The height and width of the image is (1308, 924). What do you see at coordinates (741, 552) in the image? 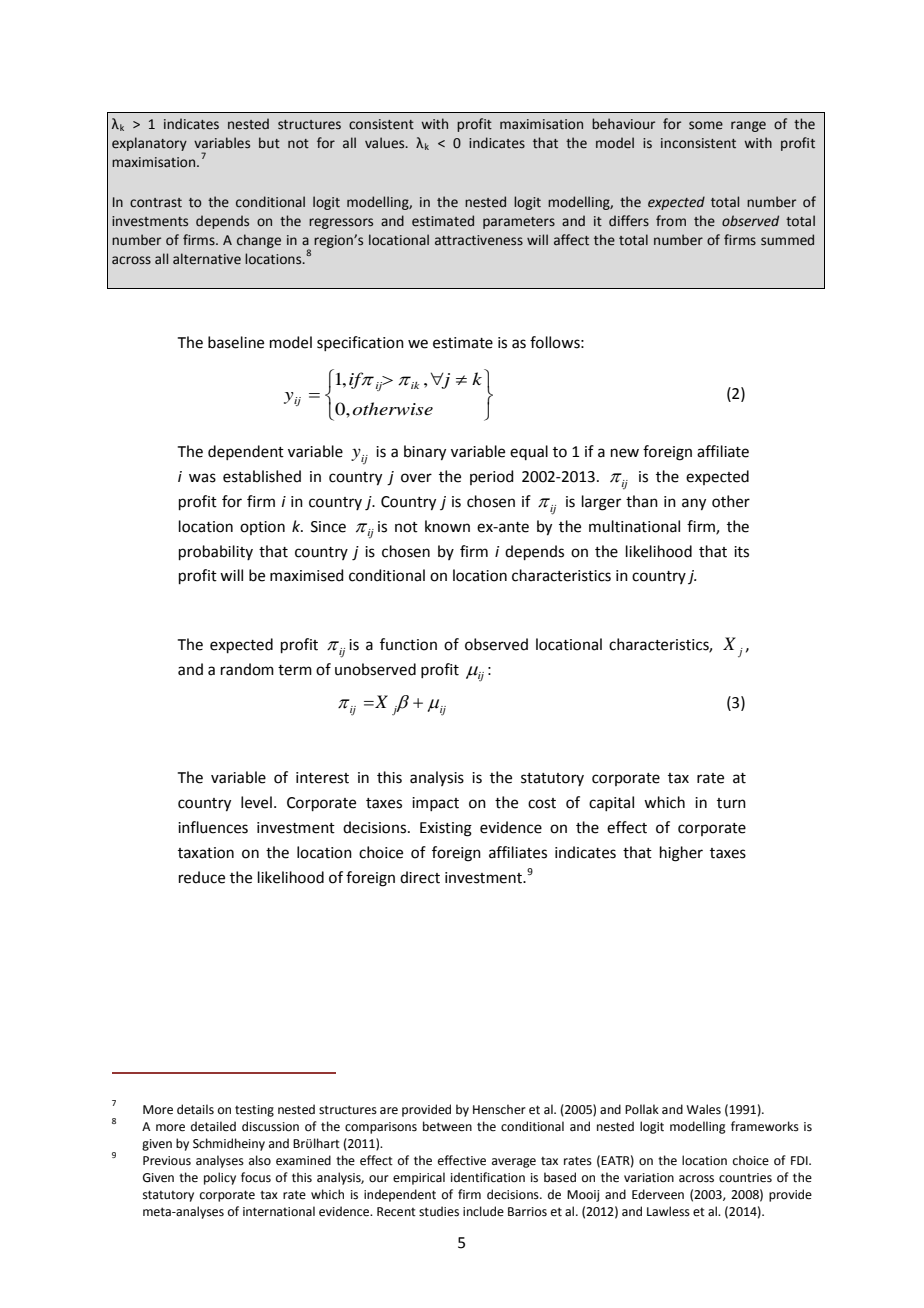
I see `its` at bounding box center [741, 552].
